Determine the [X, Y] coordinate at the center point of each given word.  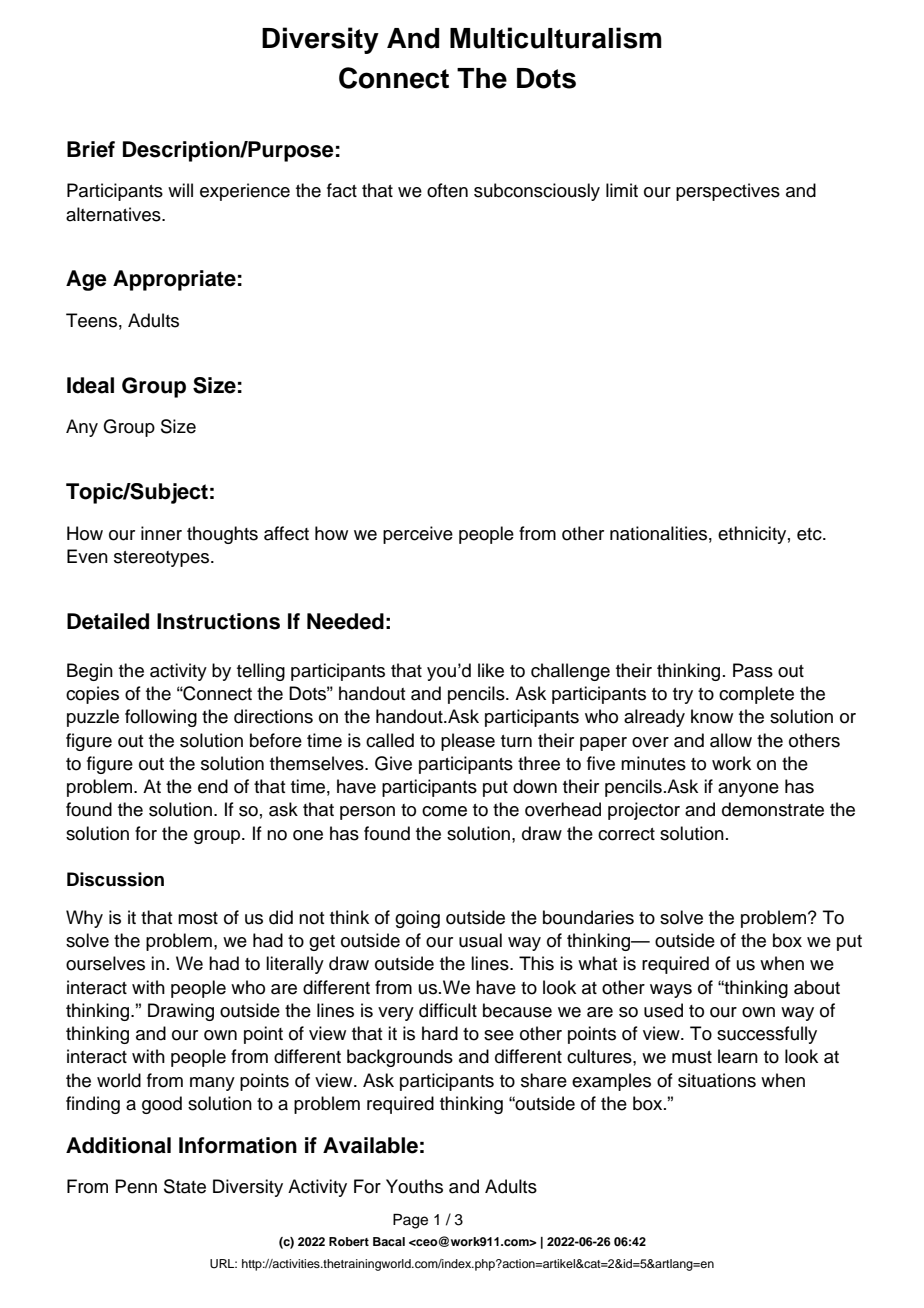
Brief [91, 149]
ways [671, 991]
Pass [753, 670]
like [491, 670]
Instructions [218, 621]
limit [622, 190]
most [198, 918]
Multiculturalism [556, 38]
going [417, 919]
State [185, 1186]
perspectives [728, 192]
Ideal [90, 385]
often [447, 190]
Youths [414, 1186]
